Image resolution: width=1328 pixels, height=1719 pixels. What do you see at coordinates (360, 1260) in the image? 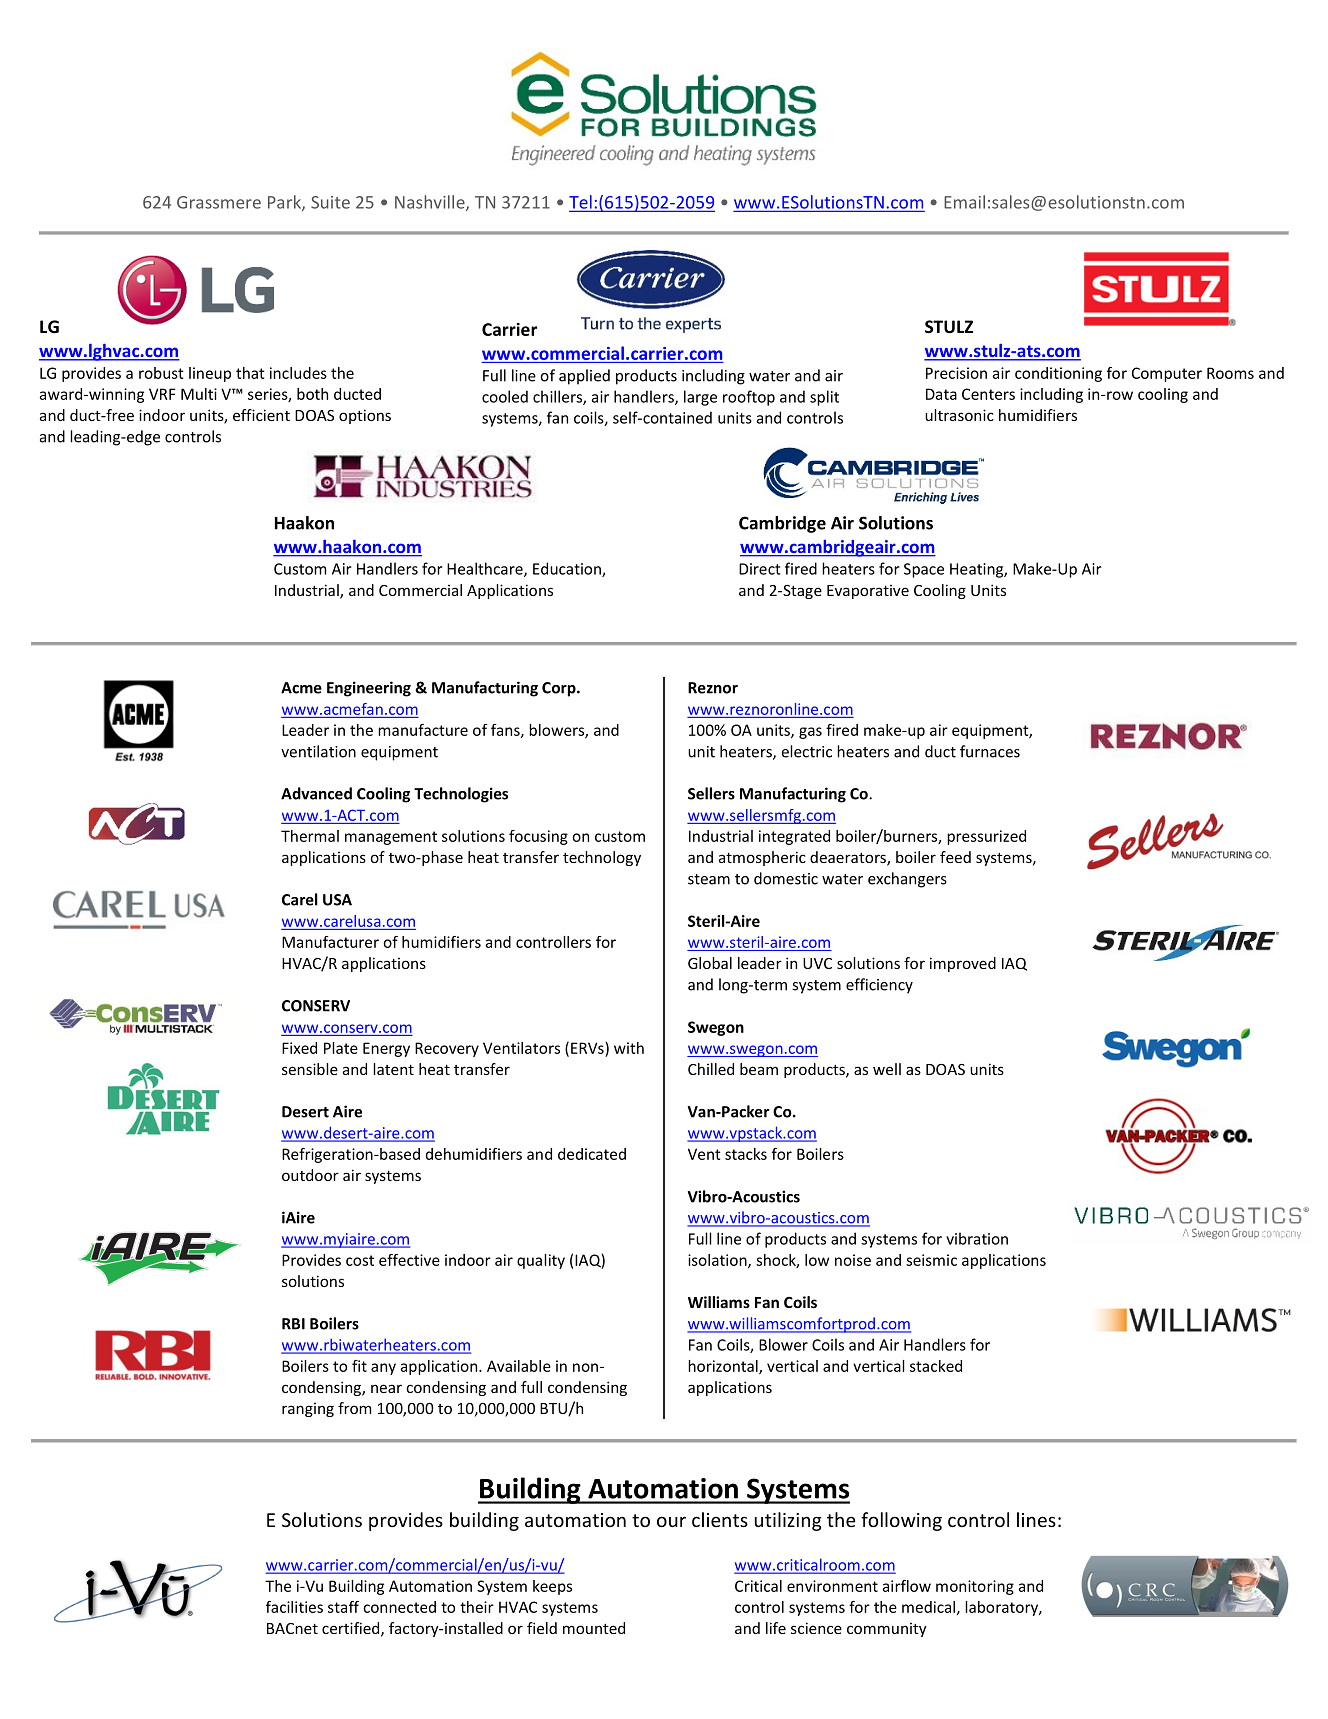
I see `cost` at bounding box center [360, 1260].
